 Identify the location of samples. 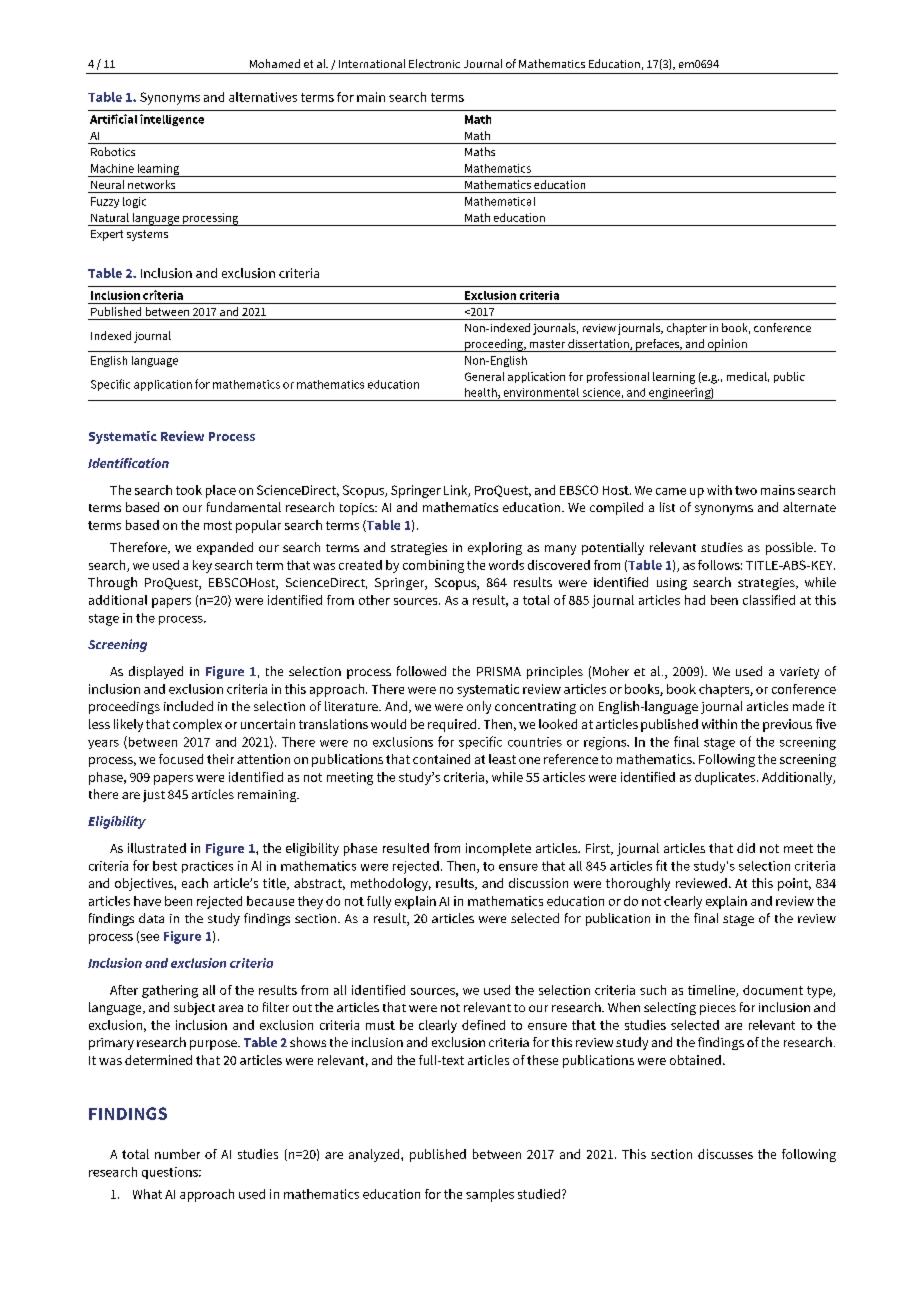
(490, 1195).
